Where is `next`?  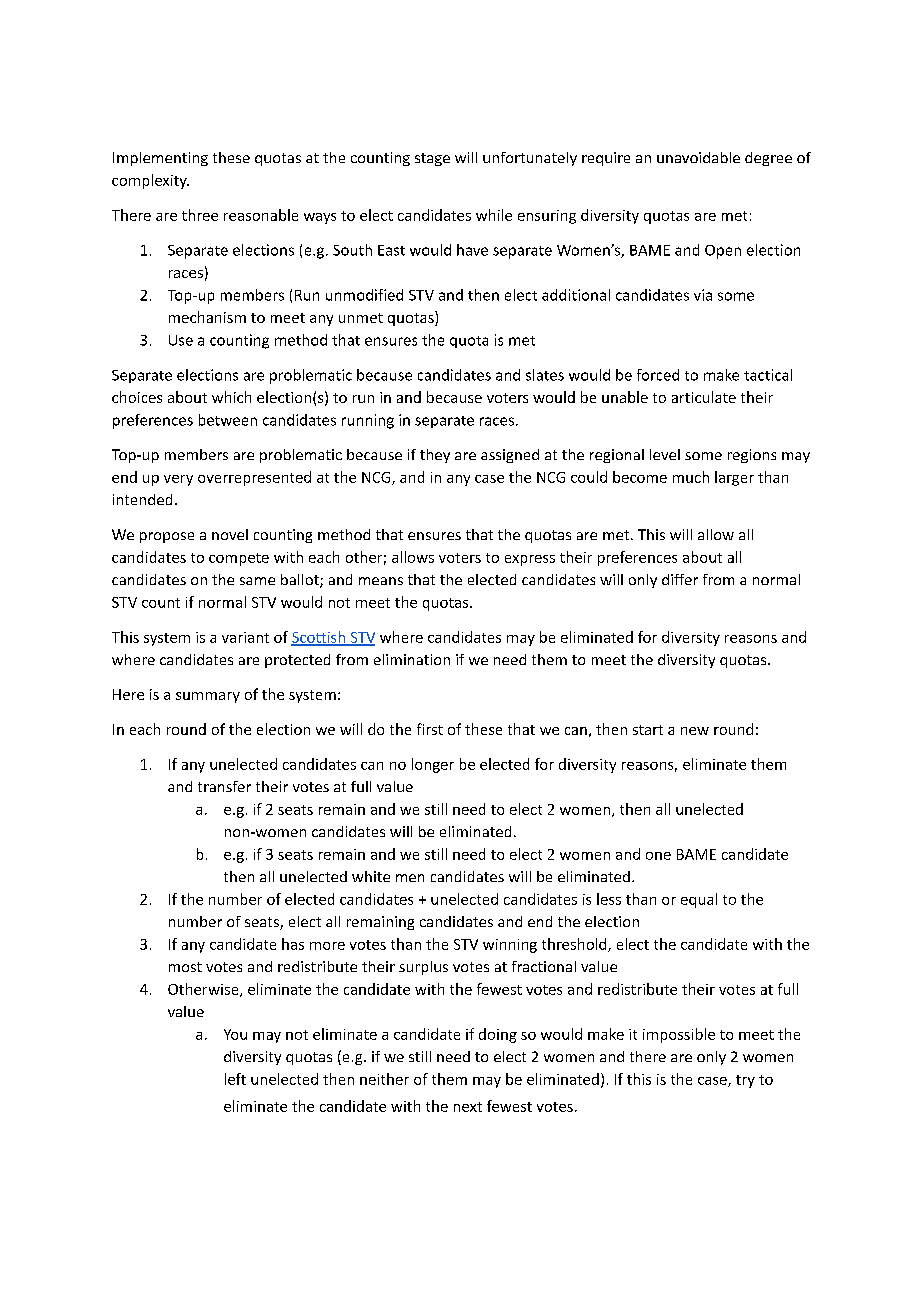
next is located at coordinates (468, 1107).
